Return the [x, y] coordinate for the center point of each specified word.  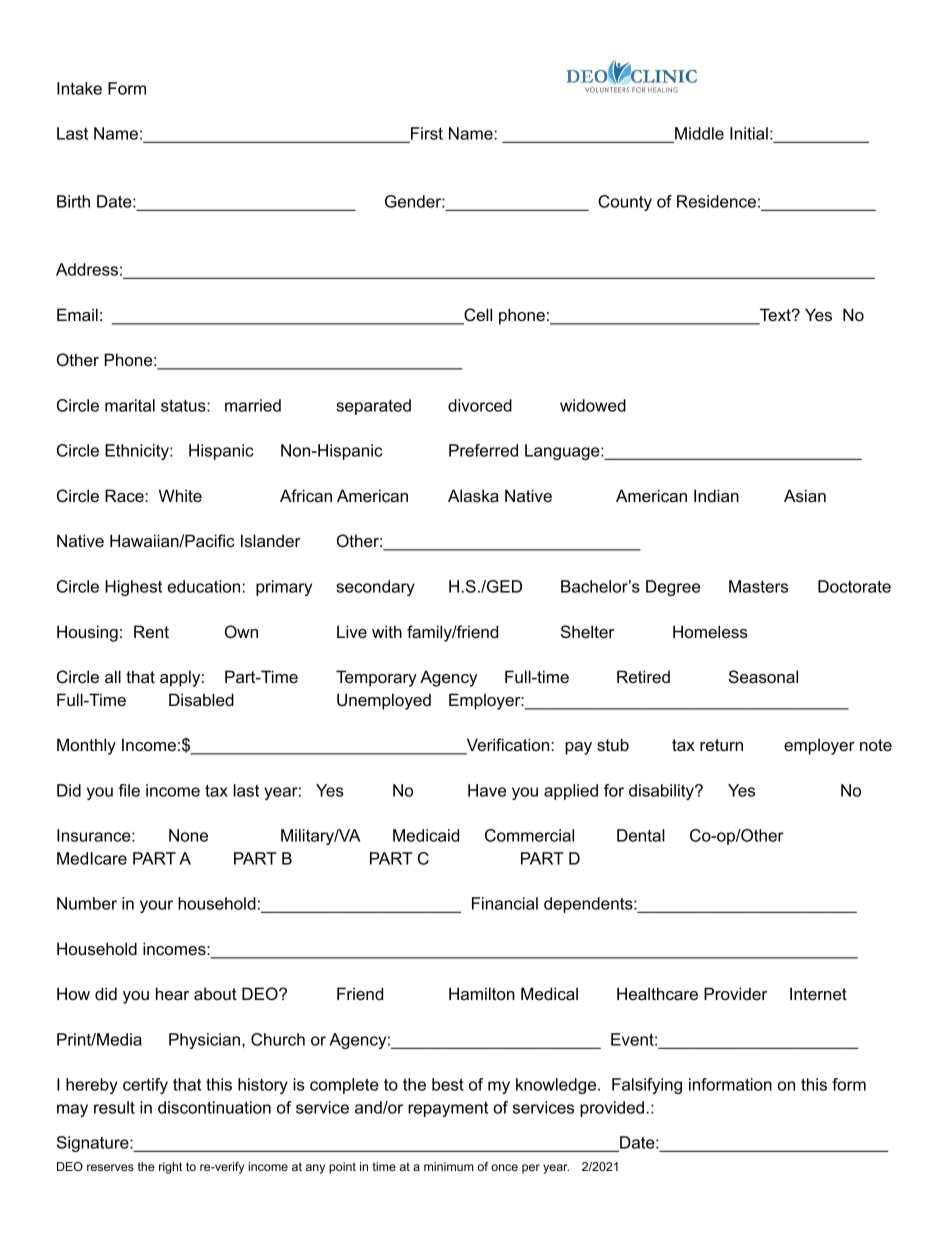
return [721, 745]
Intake [79, 88]
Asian [805, 495]
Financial [505, 903]
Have [487, 790]
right [170, 1168]
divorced [480, 405]
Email [77, 314]
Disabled [201, 699]
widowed [593, 405]
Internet [818, 993]
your [156, 906]
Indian [716, 495]
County [625, 203]
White [180, 495]
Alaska [473, 495]
